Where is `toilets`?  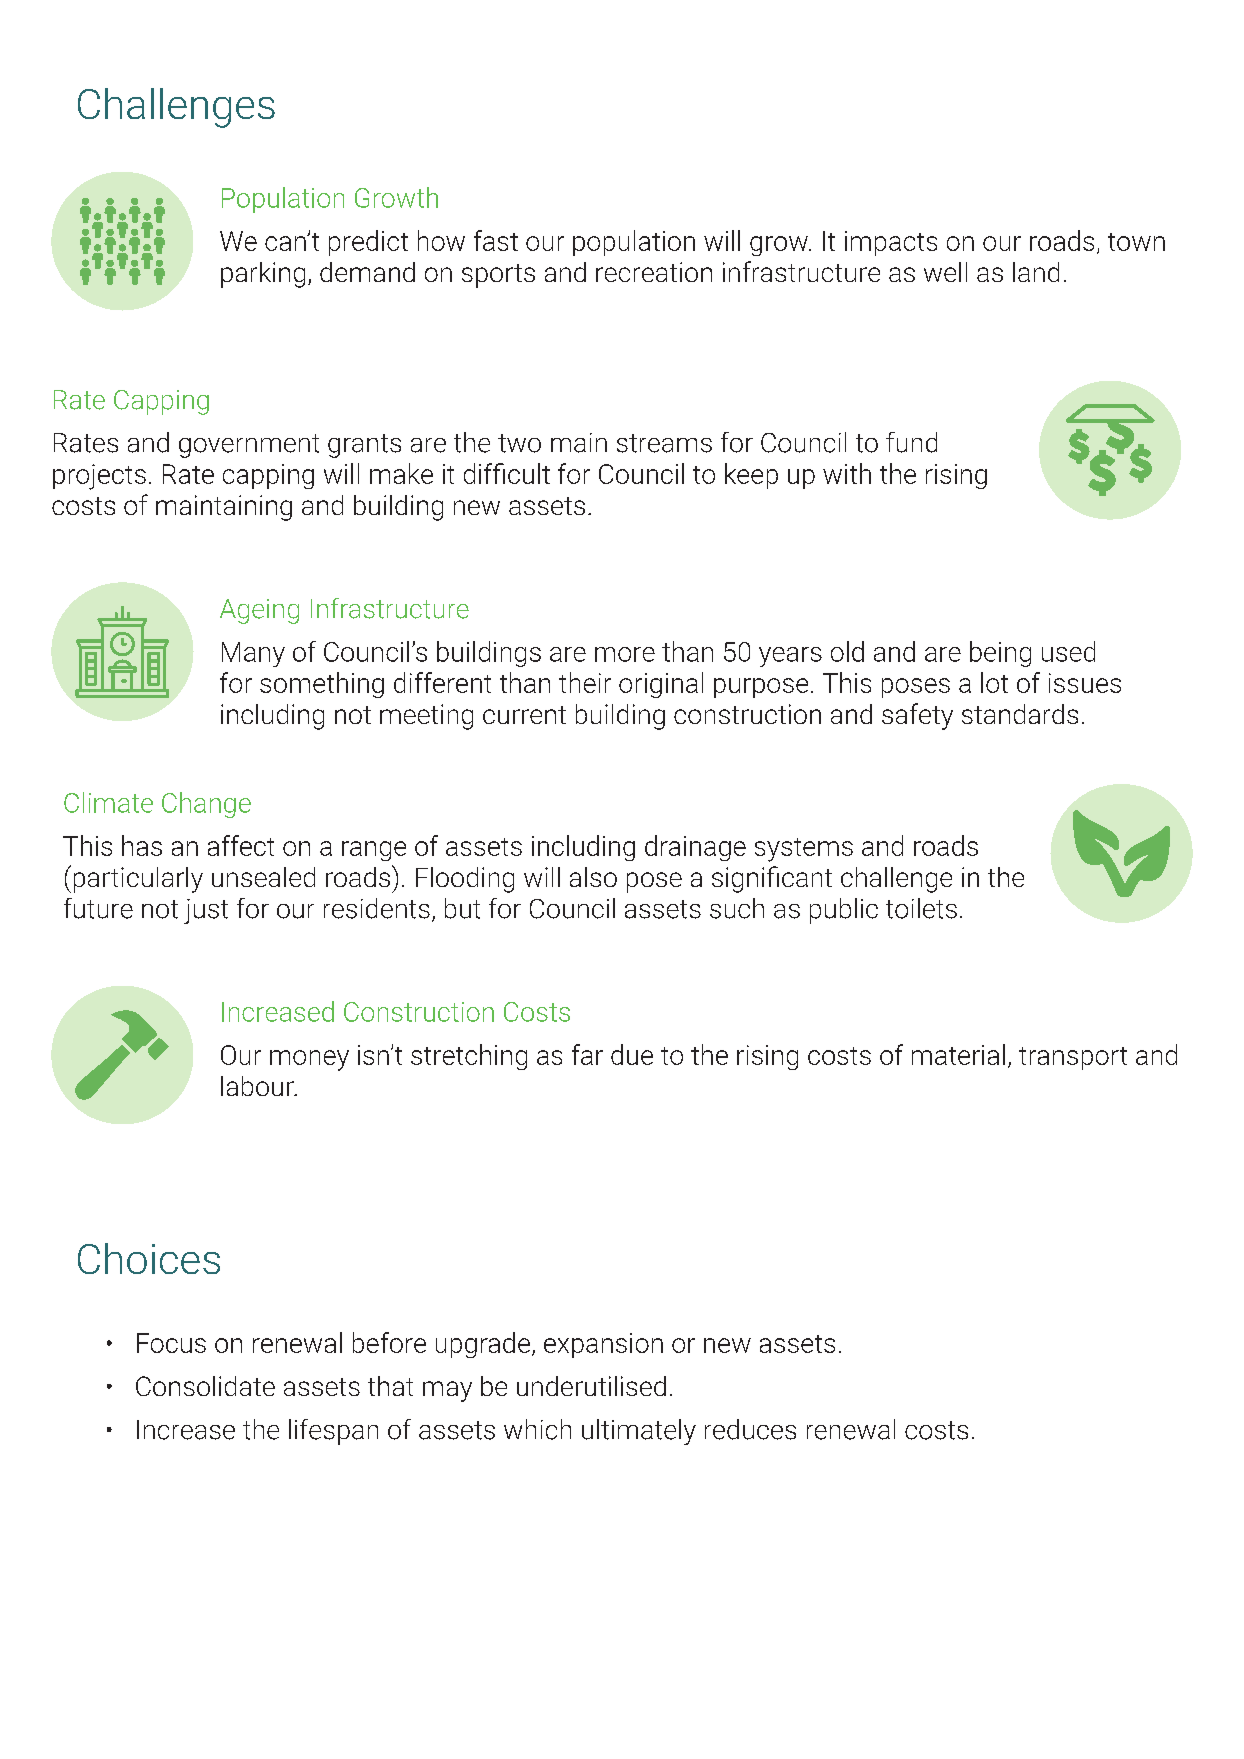 toilets is located at coordinates (921, 908).
